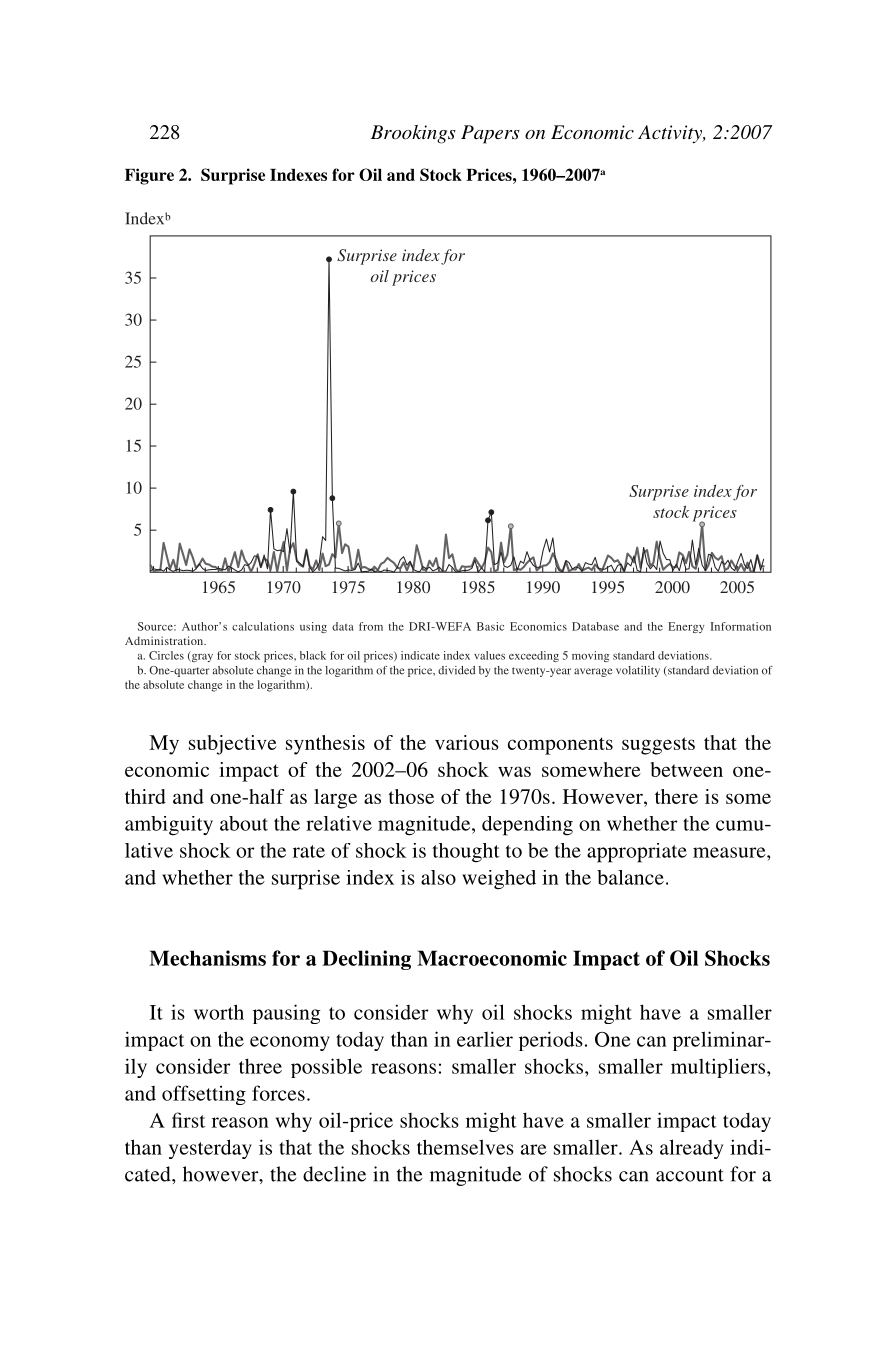  What do you see at coordinates (638, 671) in the page?
I see `volatility` at bounding box center [638, 671].
